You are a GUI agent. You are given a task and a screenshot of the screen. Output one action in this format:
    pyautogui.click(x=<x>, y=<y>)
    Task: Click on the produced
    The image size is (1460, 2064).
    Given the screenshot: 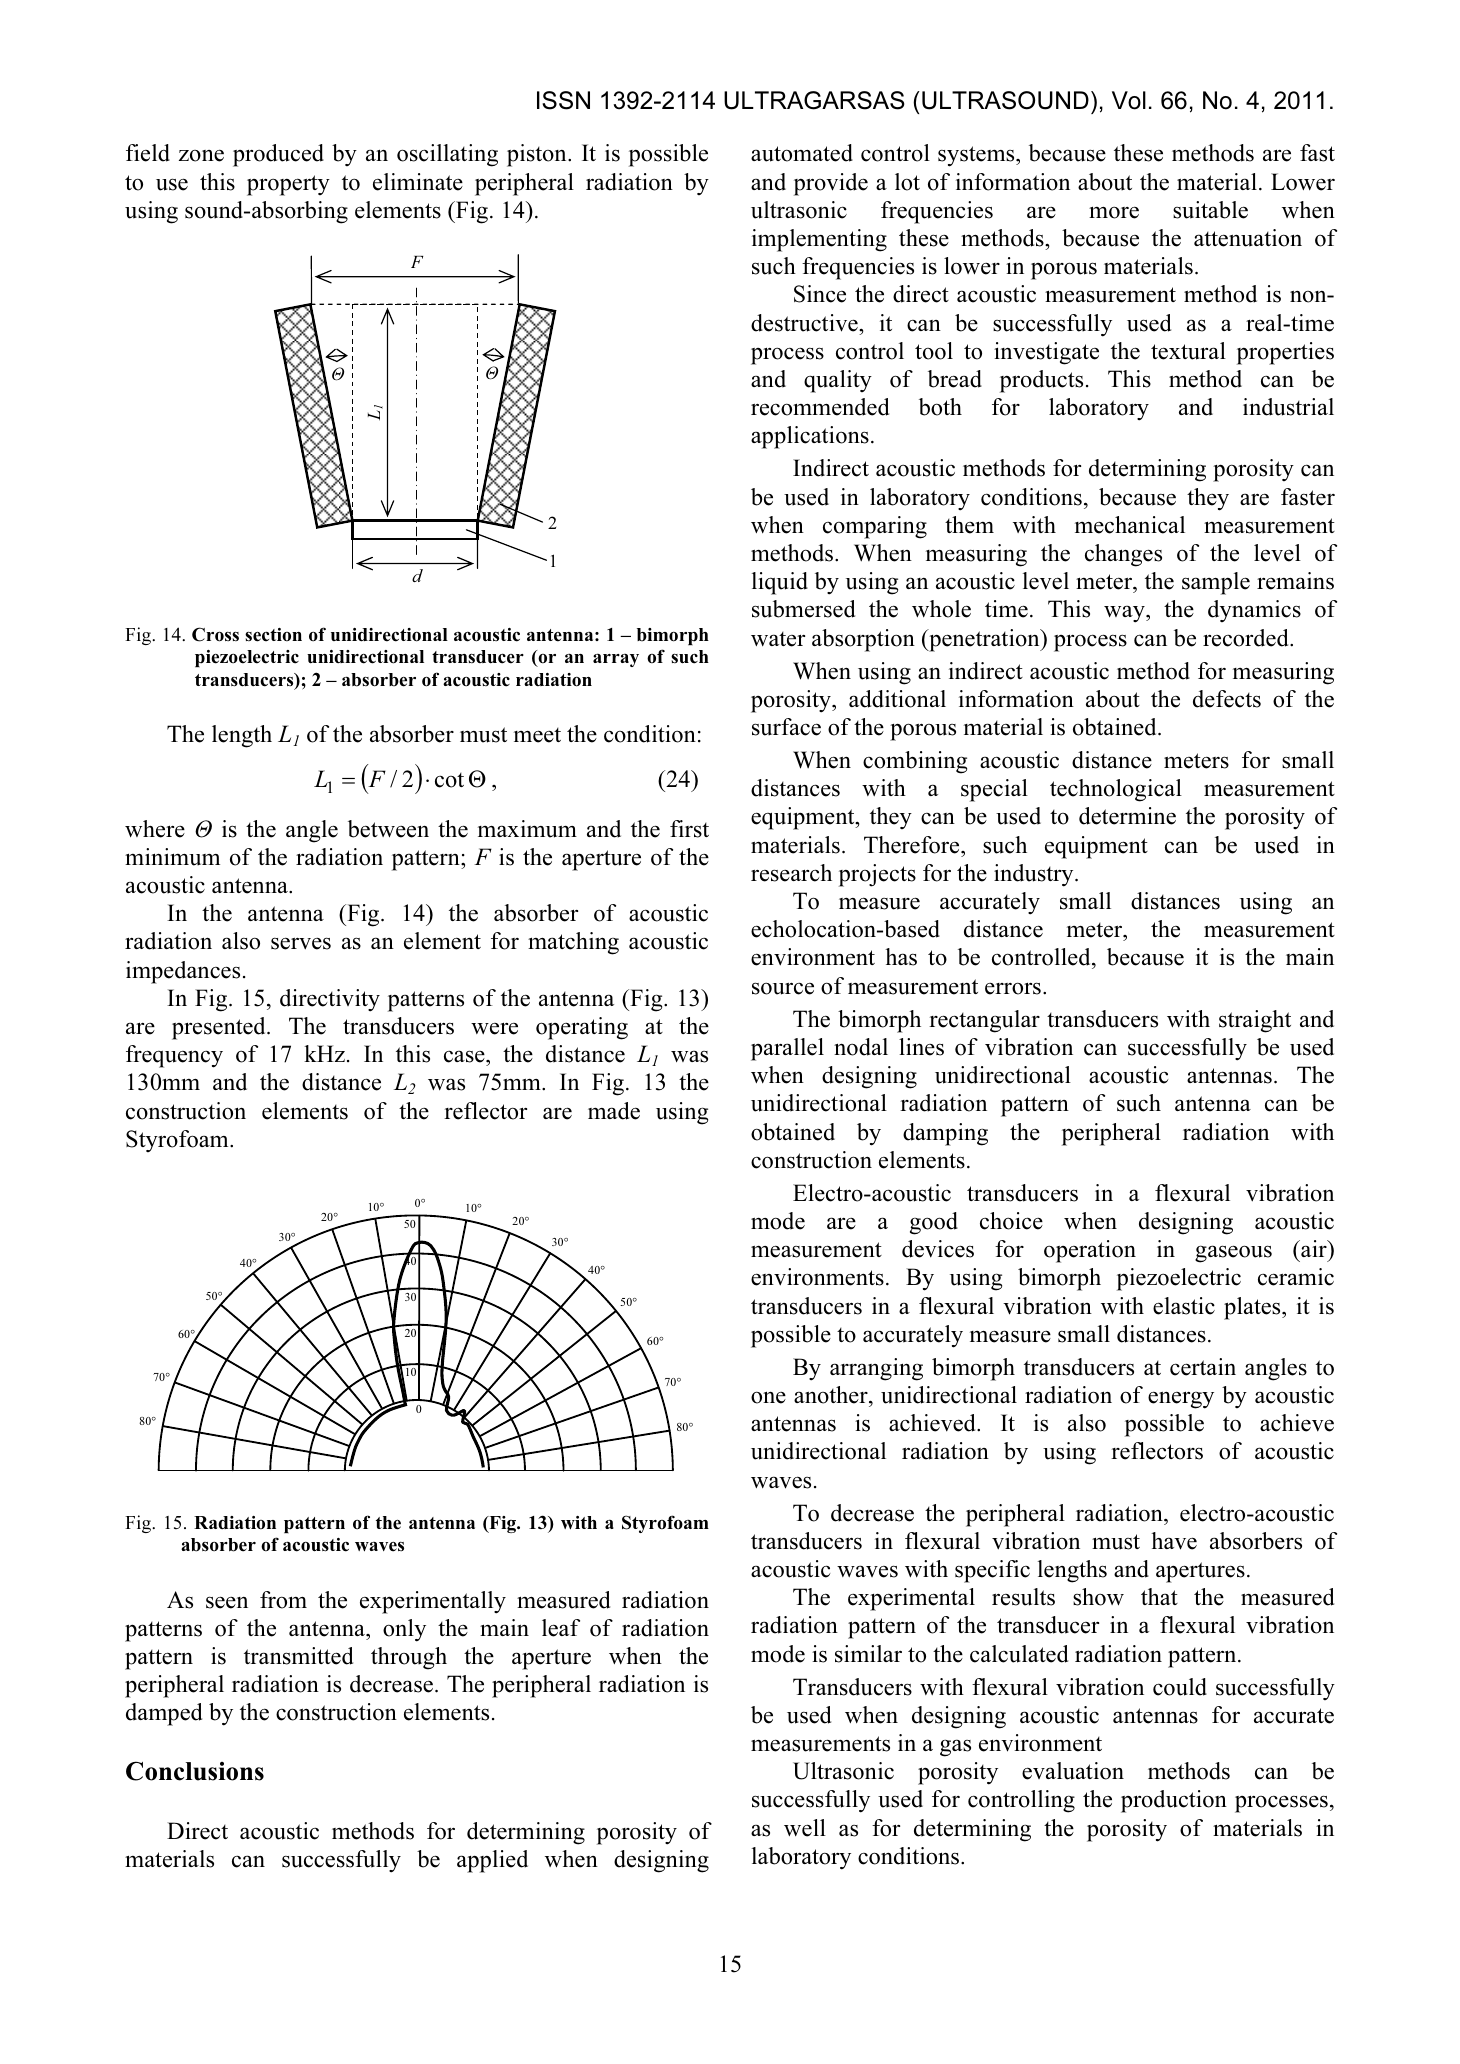 What is the action you would take?
    pyautogui.click(x=278, y=155)
